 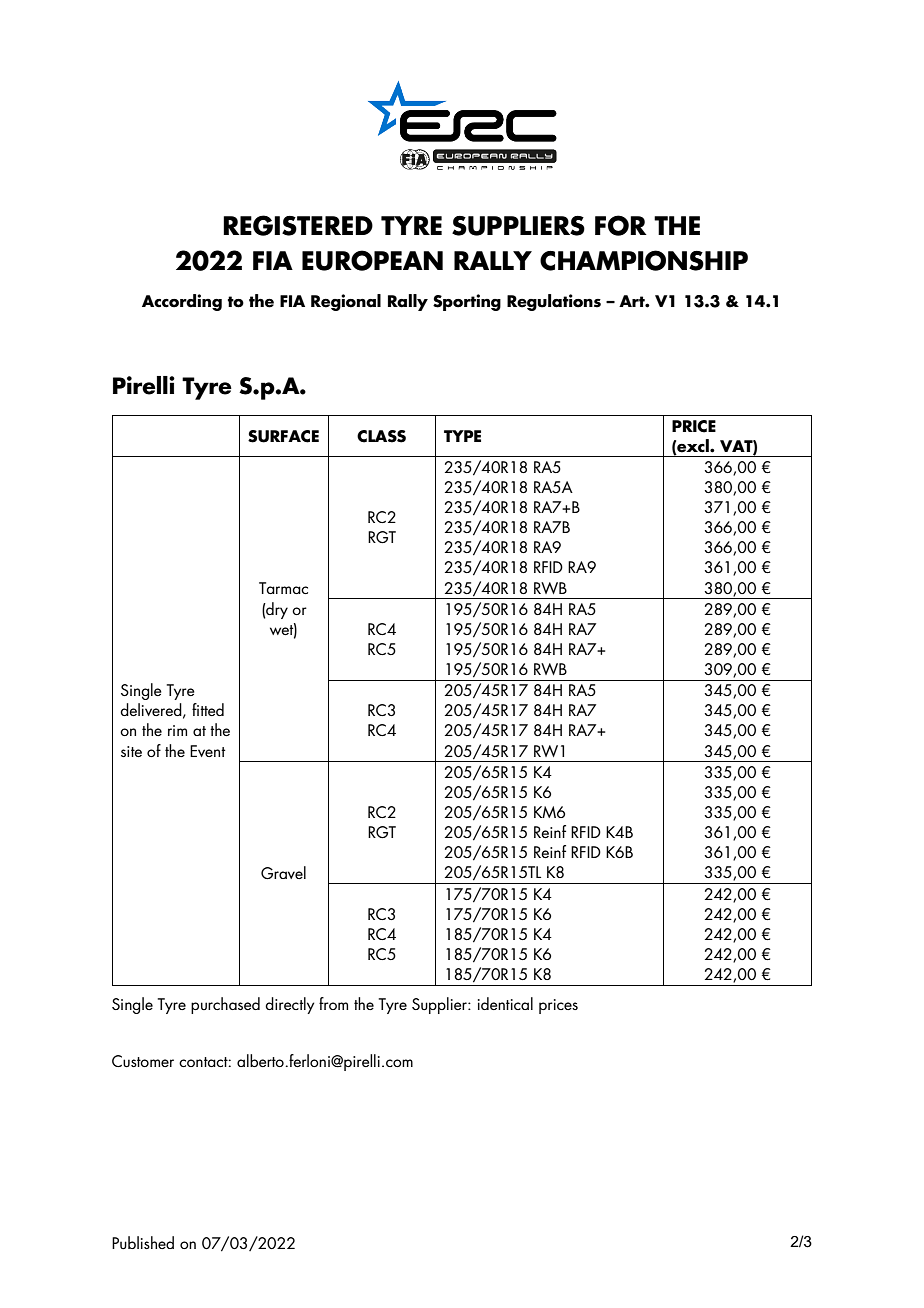 What do you see at coordinates (381, 436) in the screenshot?
I see `CLASS` at bounding box center [381, 436].
